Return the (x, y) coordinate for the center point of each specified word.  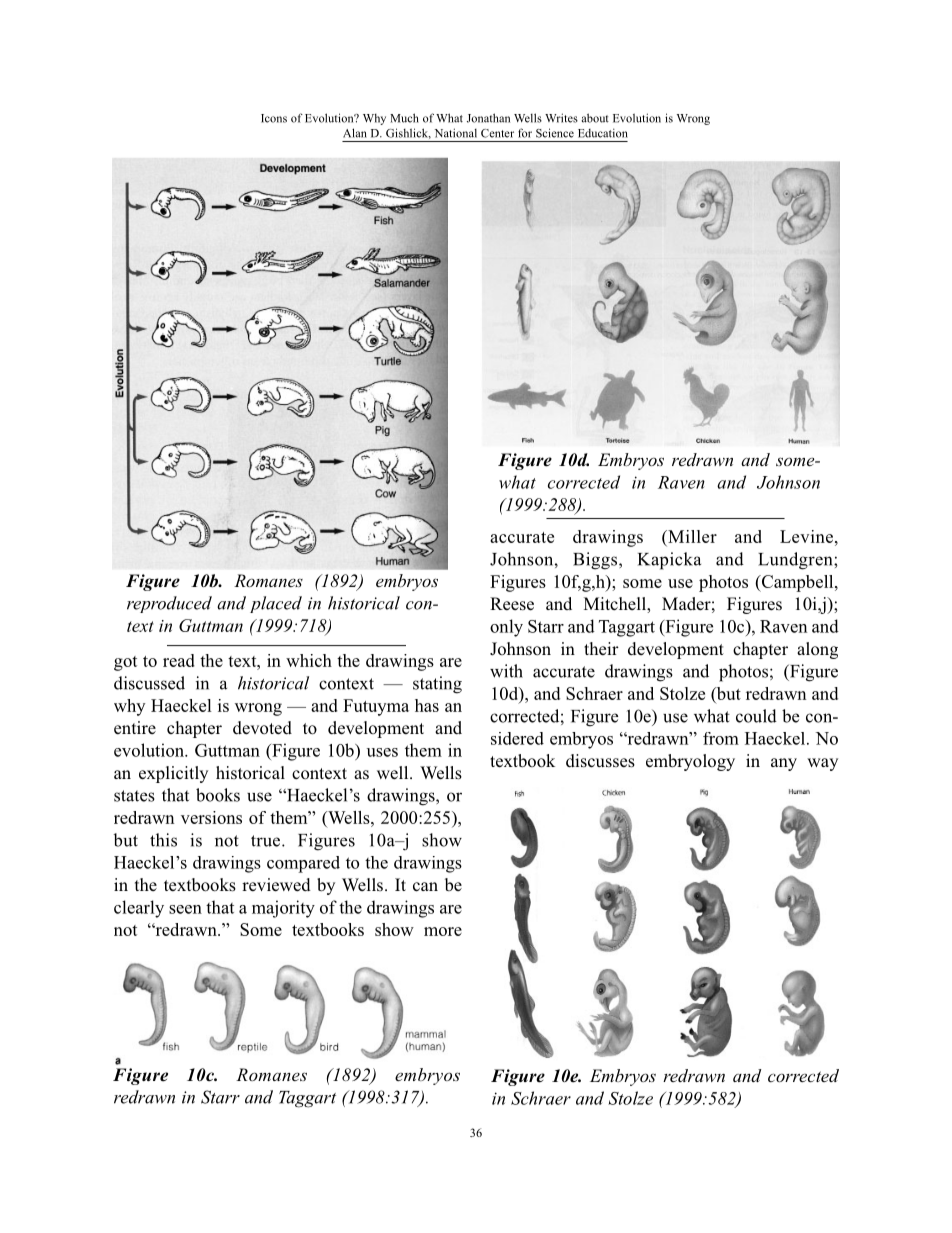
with (506, 671)
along (817, 650)
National (456, 133)
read (179, 660)
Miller (691, 538)
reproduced (169, 604)
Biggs (596, 561)
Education (603, 133)
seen (185, 909)
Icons (274, 118)
